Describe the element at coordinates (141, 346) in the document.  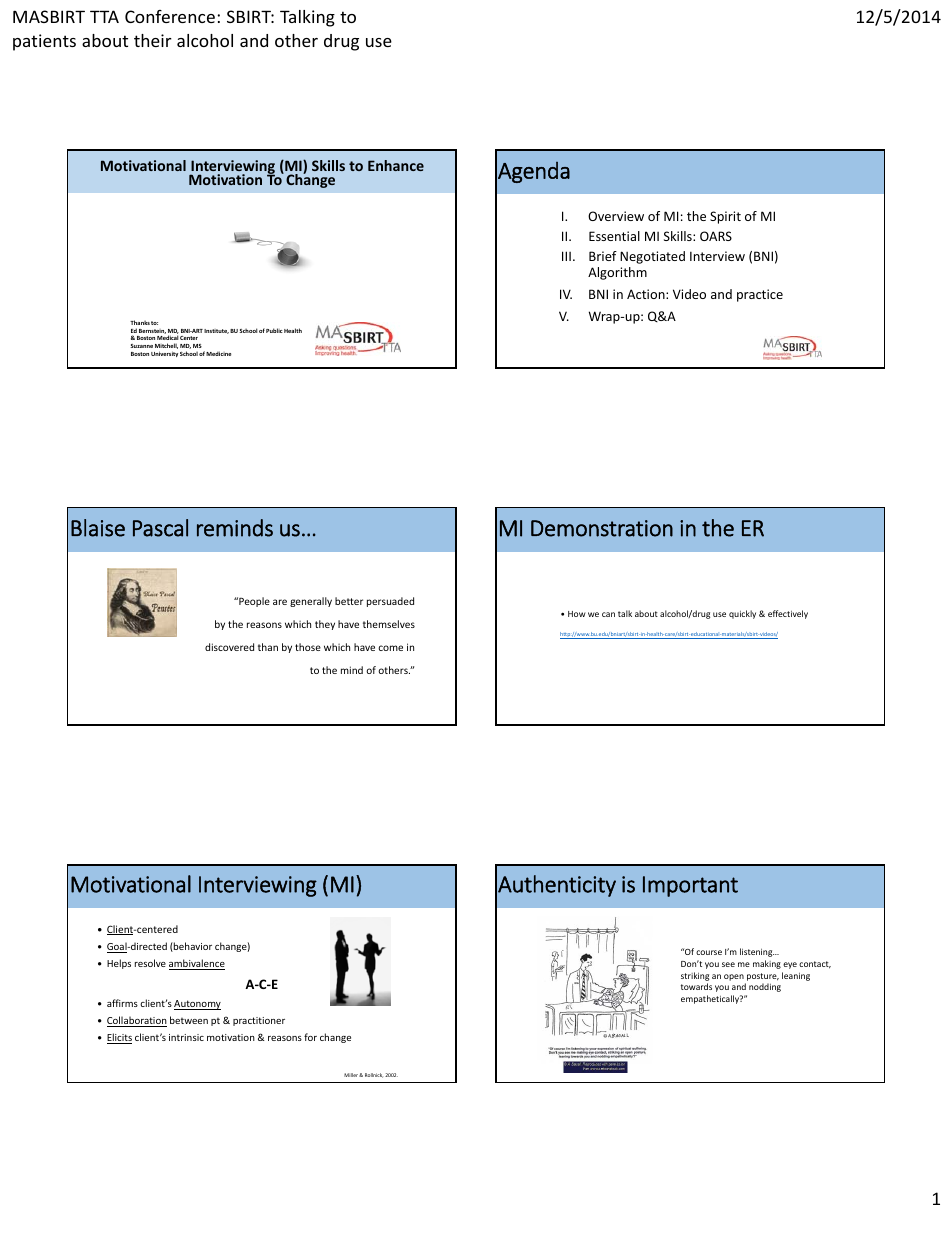
I see `Suzanne` at that location.
